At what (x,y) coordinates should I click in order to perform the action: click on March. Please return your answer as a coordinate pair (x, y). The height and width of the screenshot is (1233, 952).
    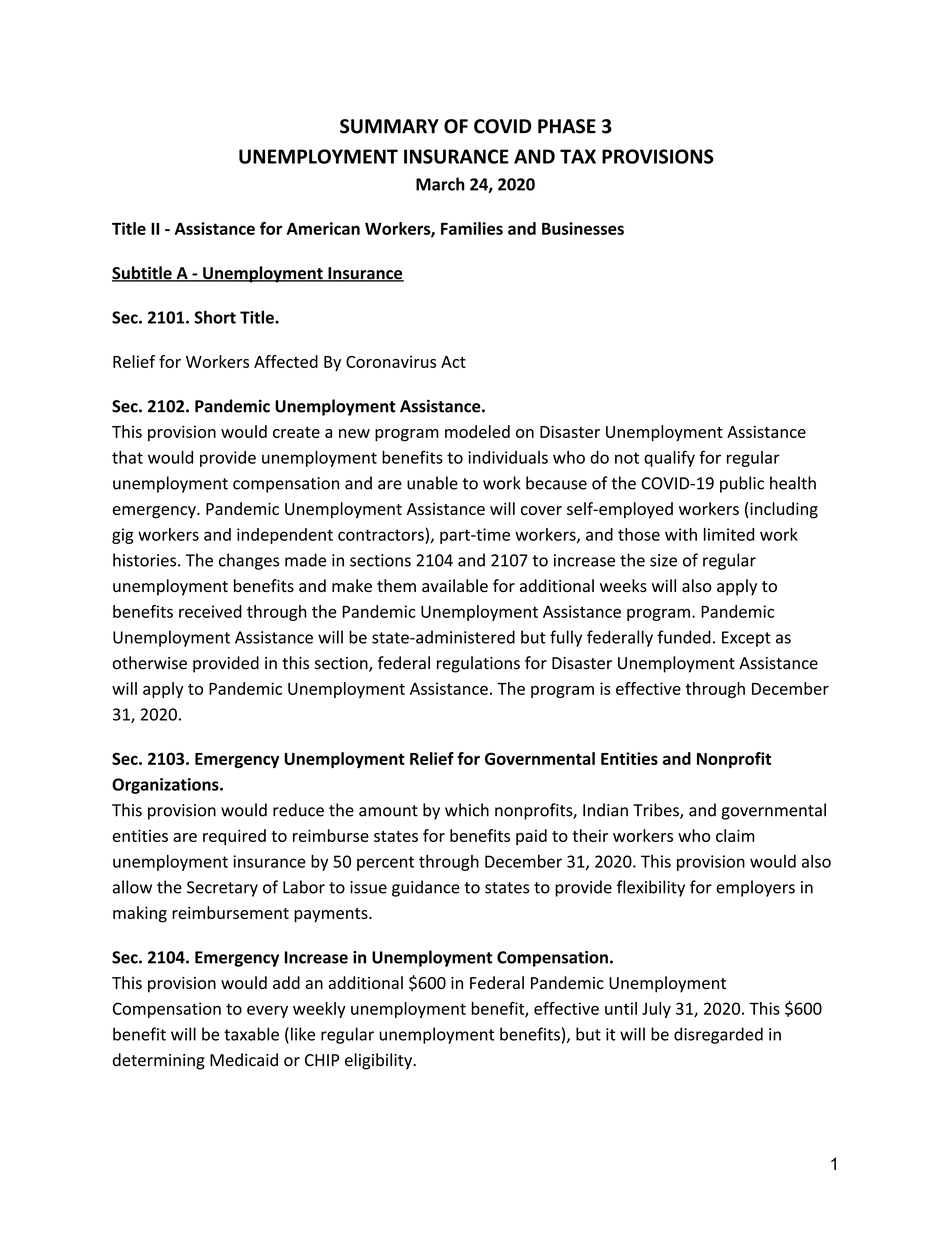
    Looking at the image, I should click on (440, 184).
